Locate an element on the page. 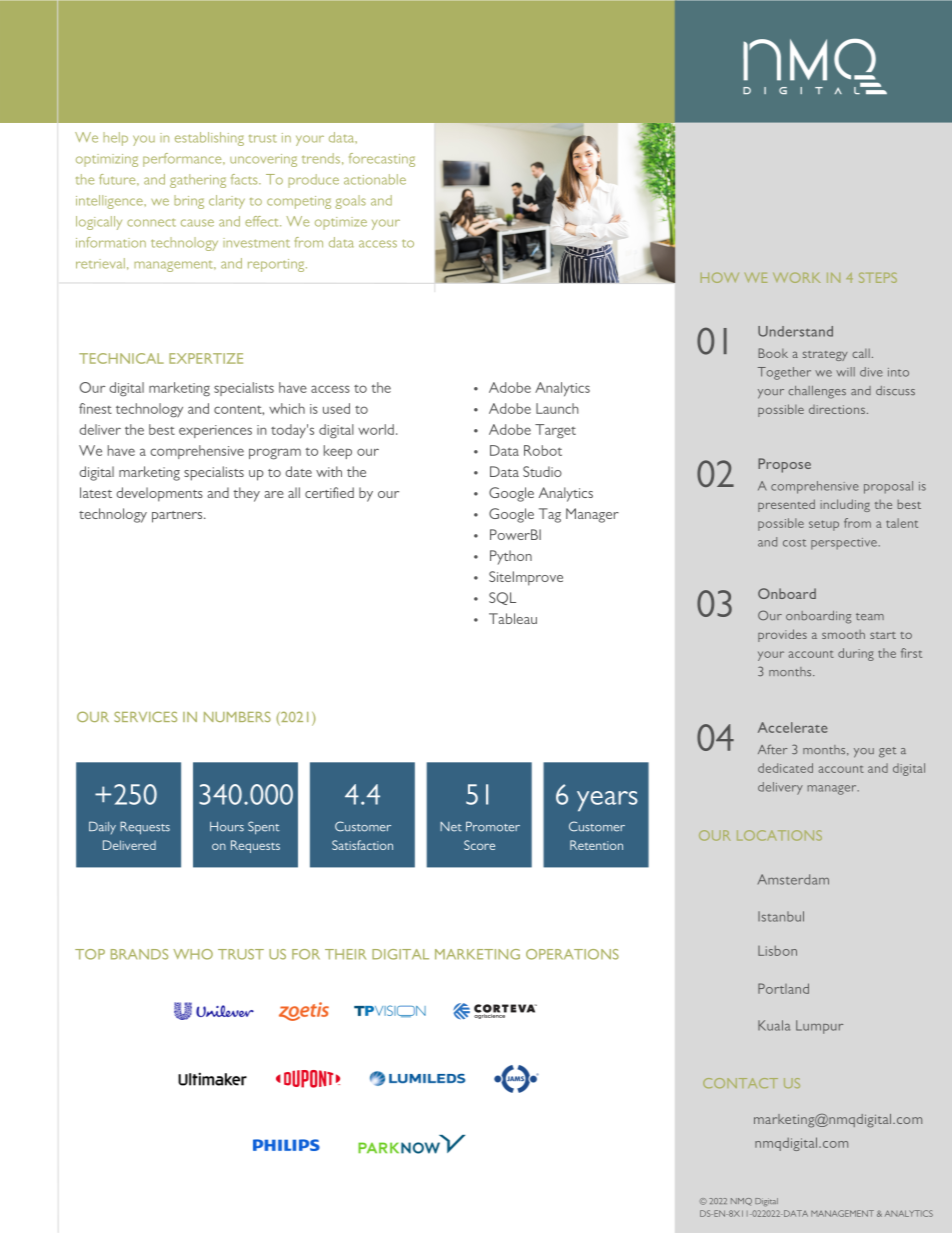 The height and width of the document is (1233, 952). forecasting is located at coordinates (382, 160).
